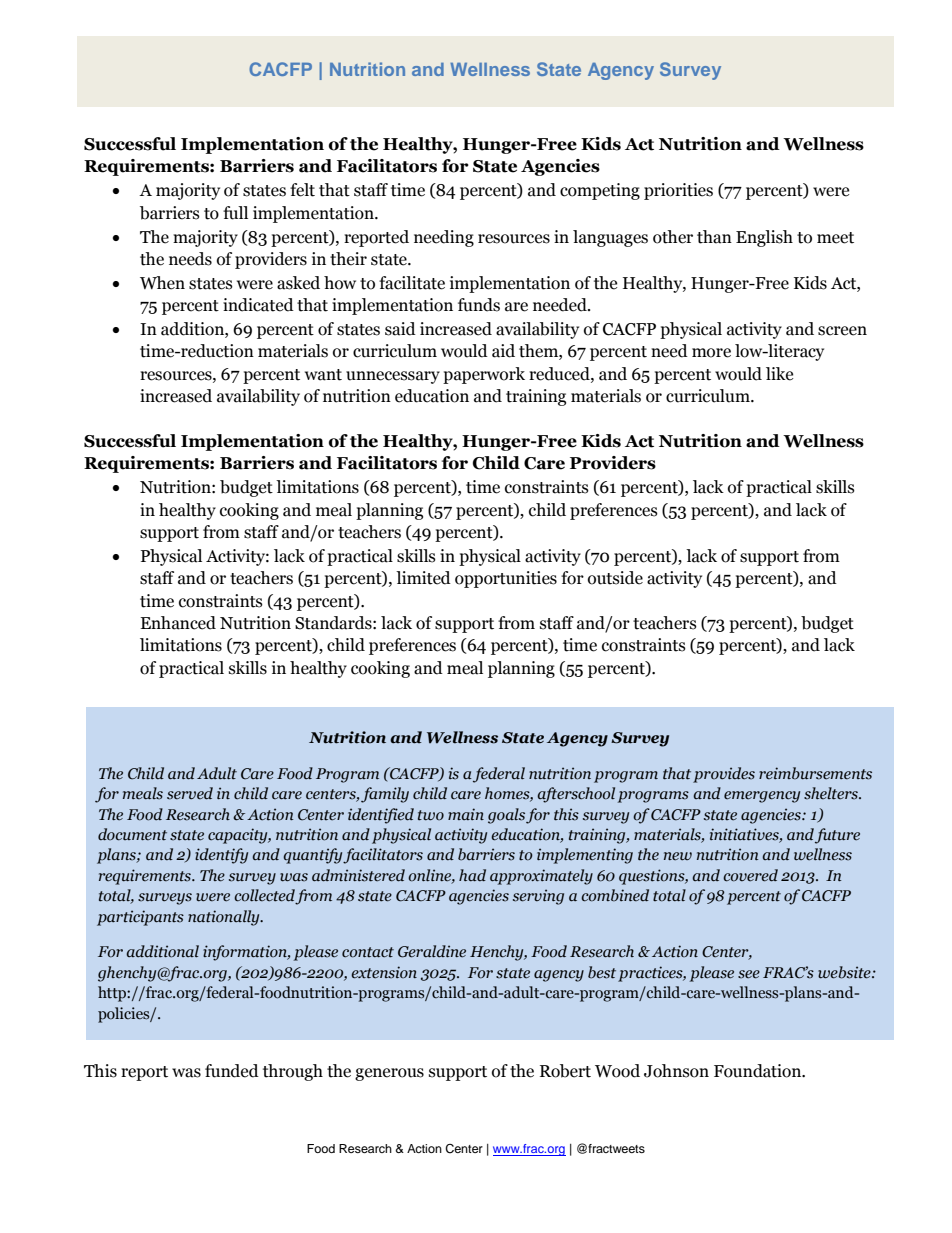 Image resolution: width=952 pixels, height=1233 pixels. What do you see at coordinates (178, 623) in the screenshot?
I see `Enhanced` at bounding box center [178, 623].
